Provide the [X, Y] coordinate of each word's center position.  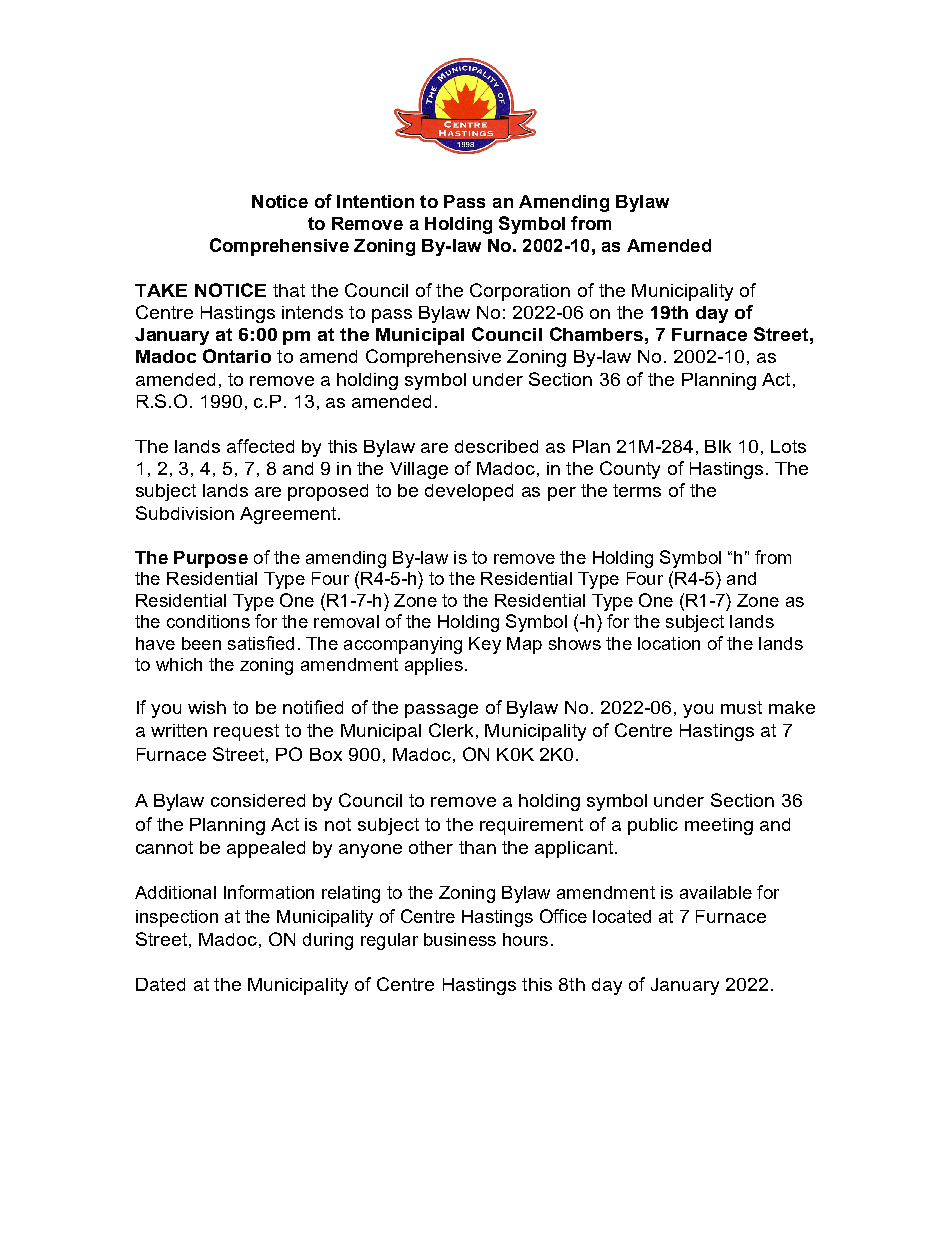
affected [260, 446]
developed [469, 492]
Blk [718, 446]
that [289, 290]
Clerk [451, 730]
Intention [375, 201]
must [741, 707]
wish [207, 707]
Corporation [520, 292]
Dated [160, 984]
